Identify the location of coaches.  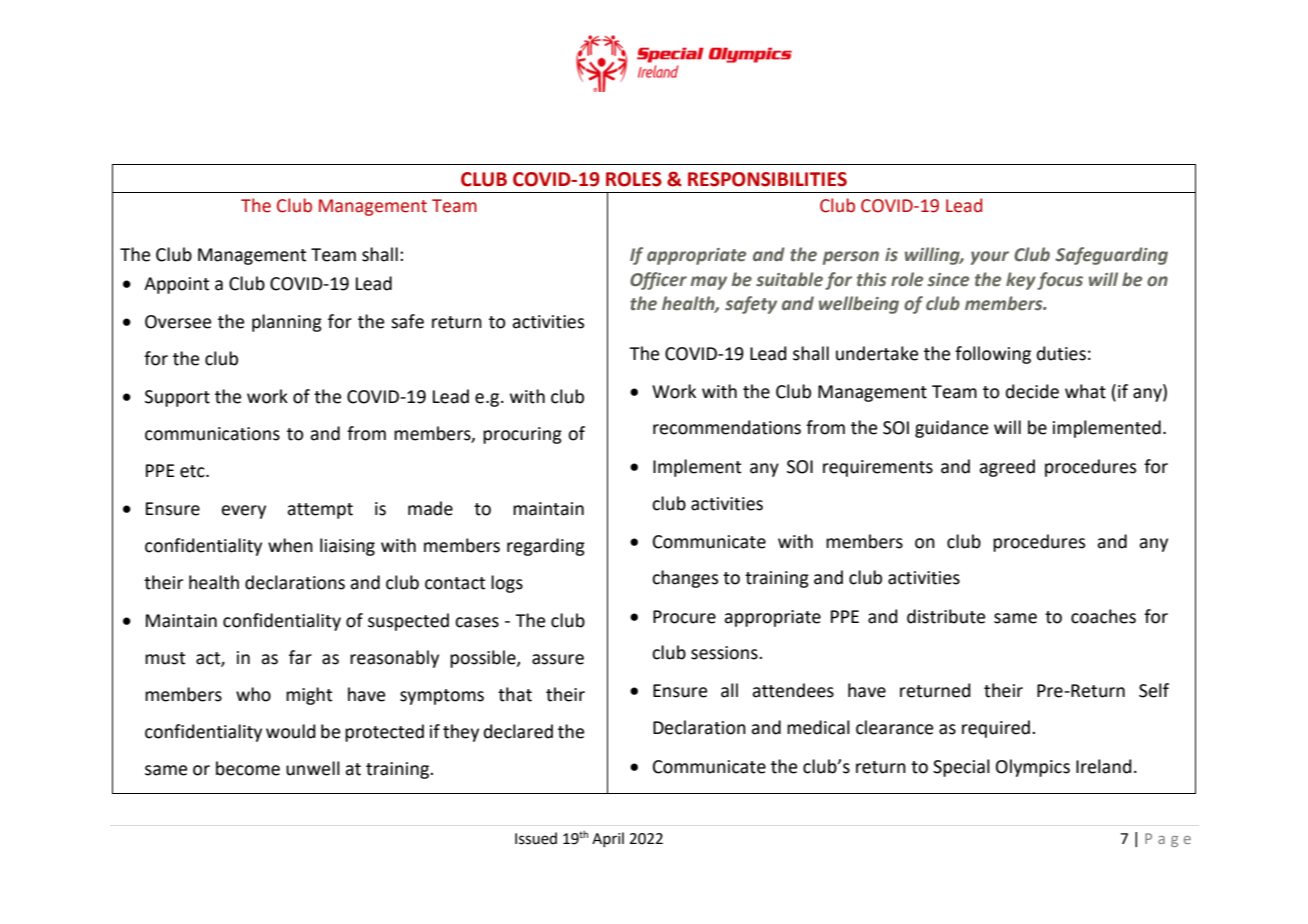
(1103, 616).
